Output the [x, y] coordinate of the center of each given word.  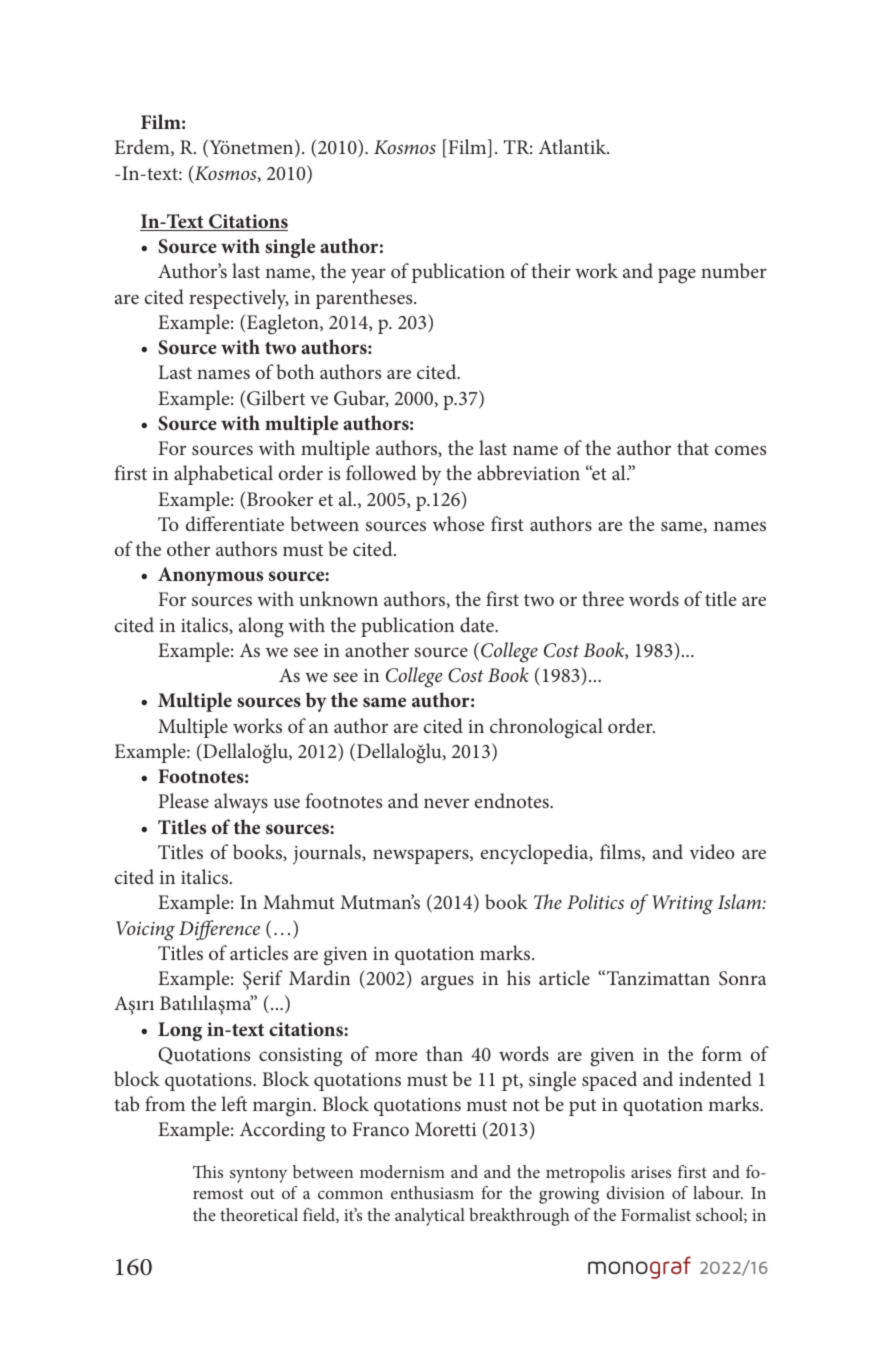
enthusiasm [432, 1192]
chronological [546, 728]
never [446, 803]
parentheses [365, 299]
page [677, 276]
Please [183, 800]
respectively [239, 299]
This [208, 1171]
